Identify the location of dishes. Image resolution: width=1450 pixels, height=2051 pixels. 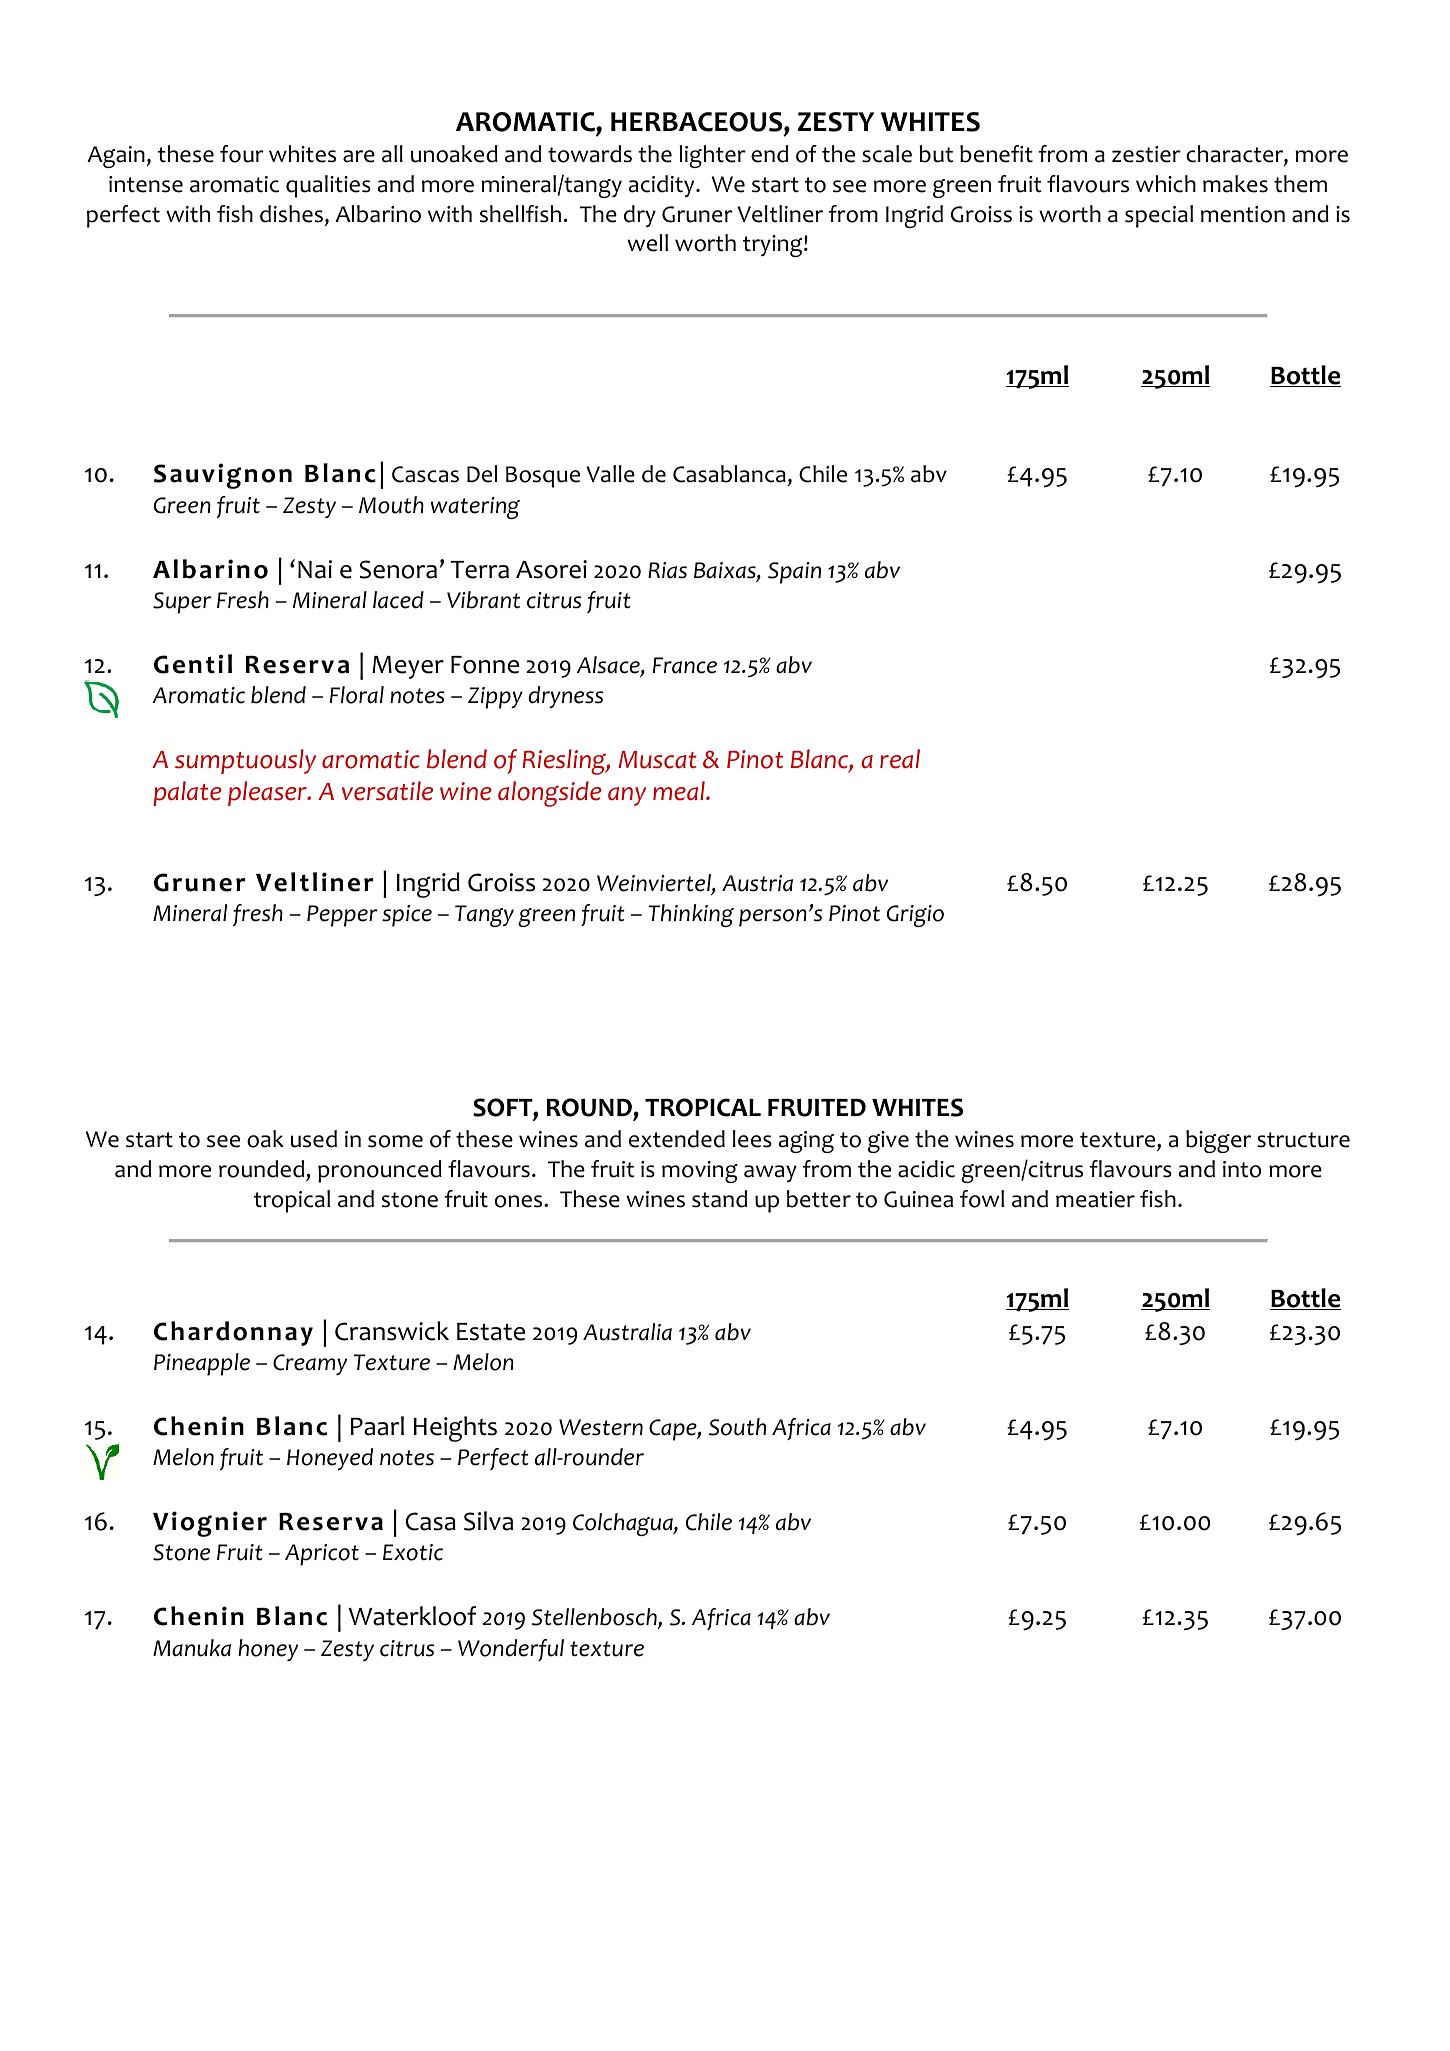
(291, 214).
